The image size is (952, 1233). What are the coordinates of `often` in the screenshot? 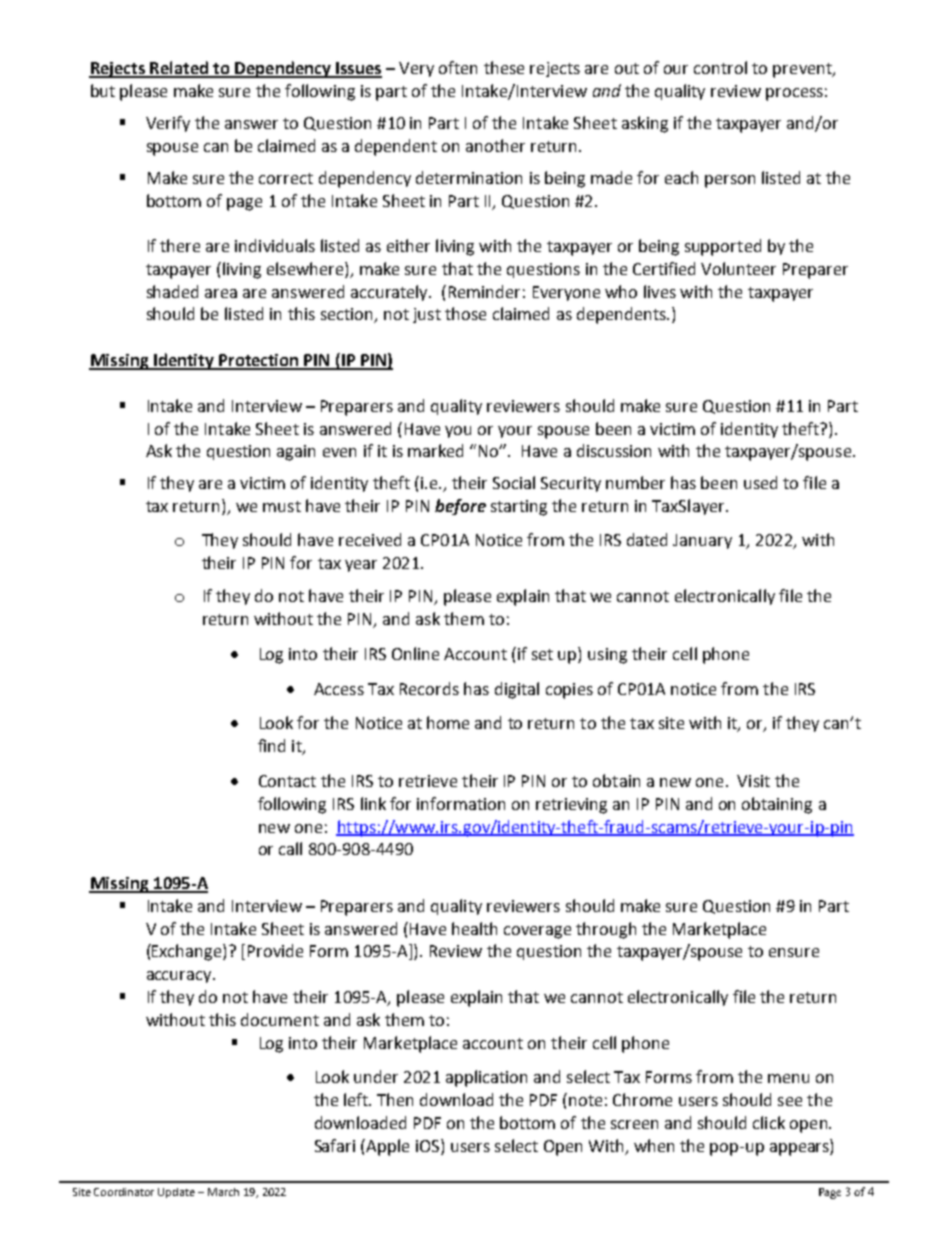 It's located at (458, 67).
